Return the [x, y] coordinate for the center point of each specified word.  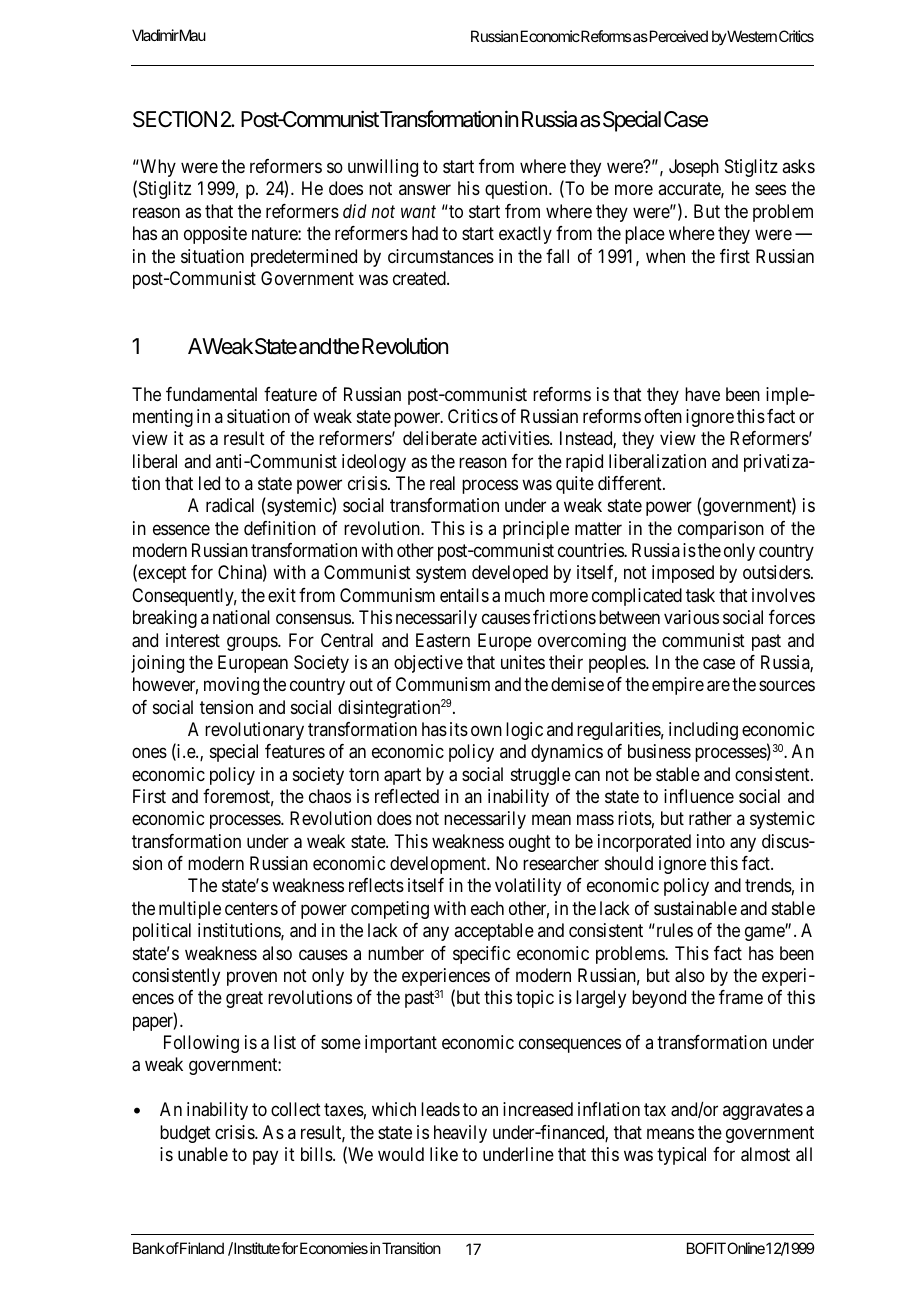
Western [751, 36]
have [702, 394]
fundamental [211, 394]
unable [203, 1154]
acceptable [494, 932]
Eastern [443, 640]
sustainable [695, 908]
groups [253, 643]
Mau [193, 35]
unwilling [383, 168]
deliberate [440, 438]
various [691, 617]
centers [251, 908]
